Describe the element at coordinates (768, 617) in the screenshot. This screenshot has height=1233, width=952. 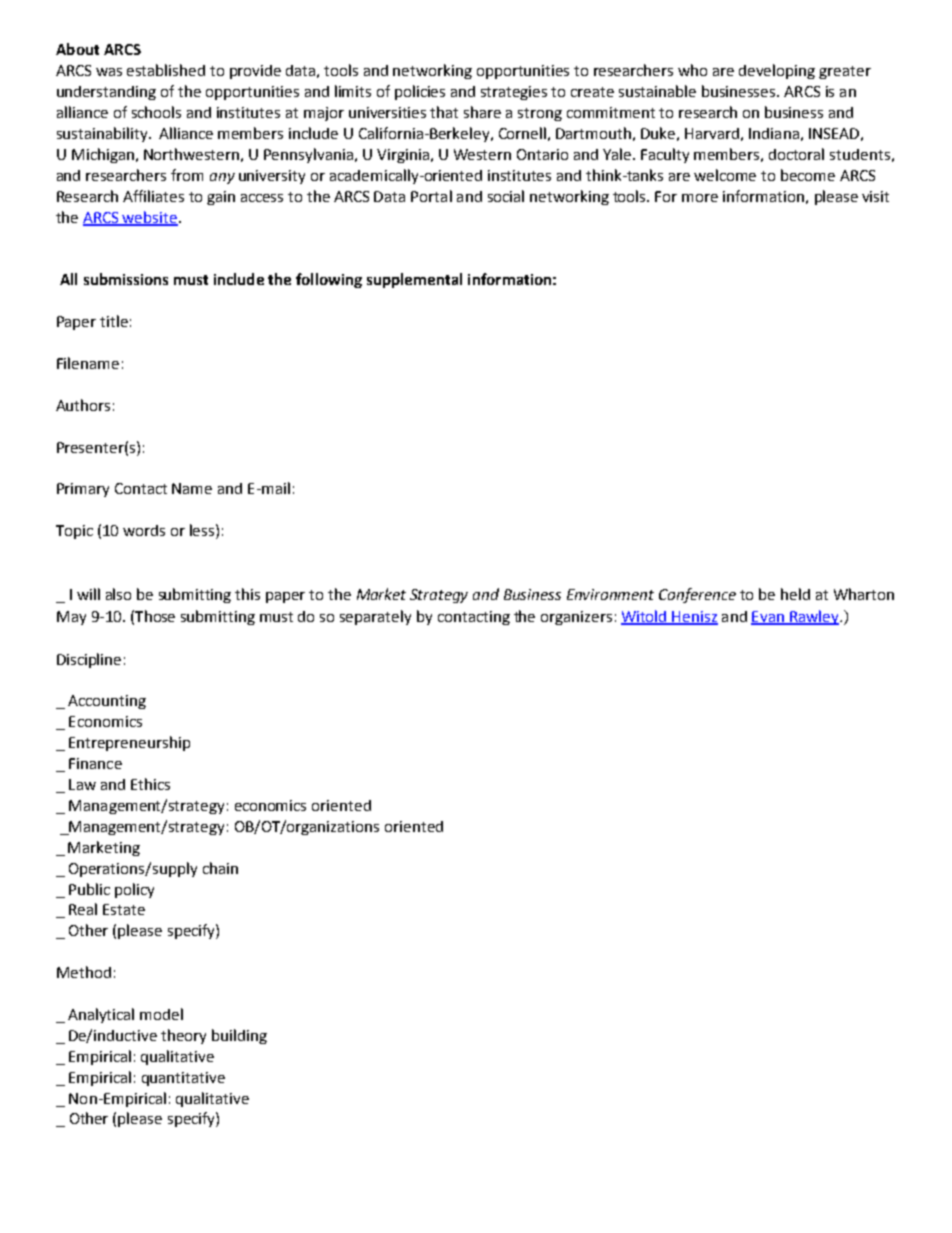
I see `Evan` at that location.
